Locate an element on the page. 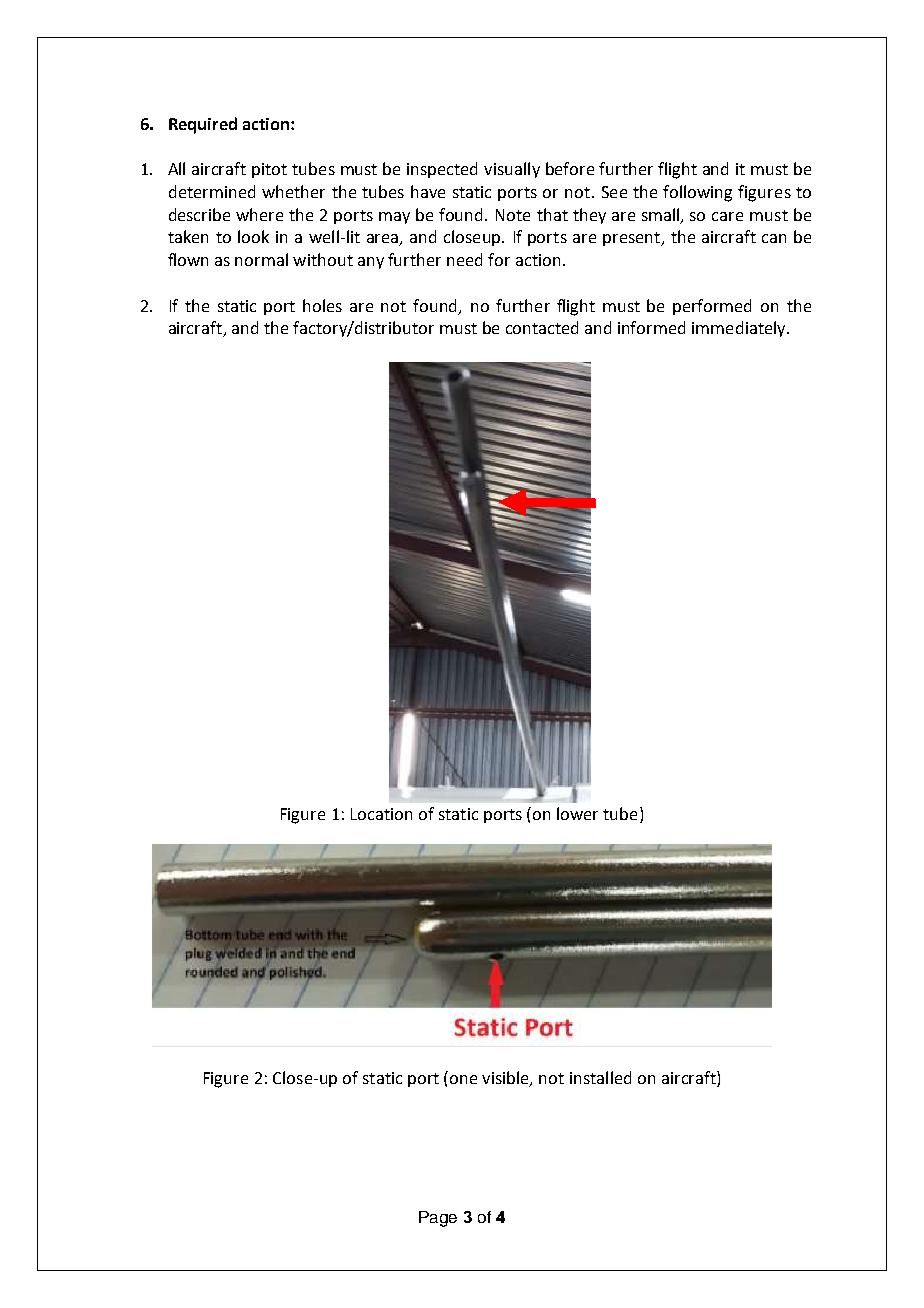 This document has height=1308, width=924. one is located at coordinates (463, 1079).
